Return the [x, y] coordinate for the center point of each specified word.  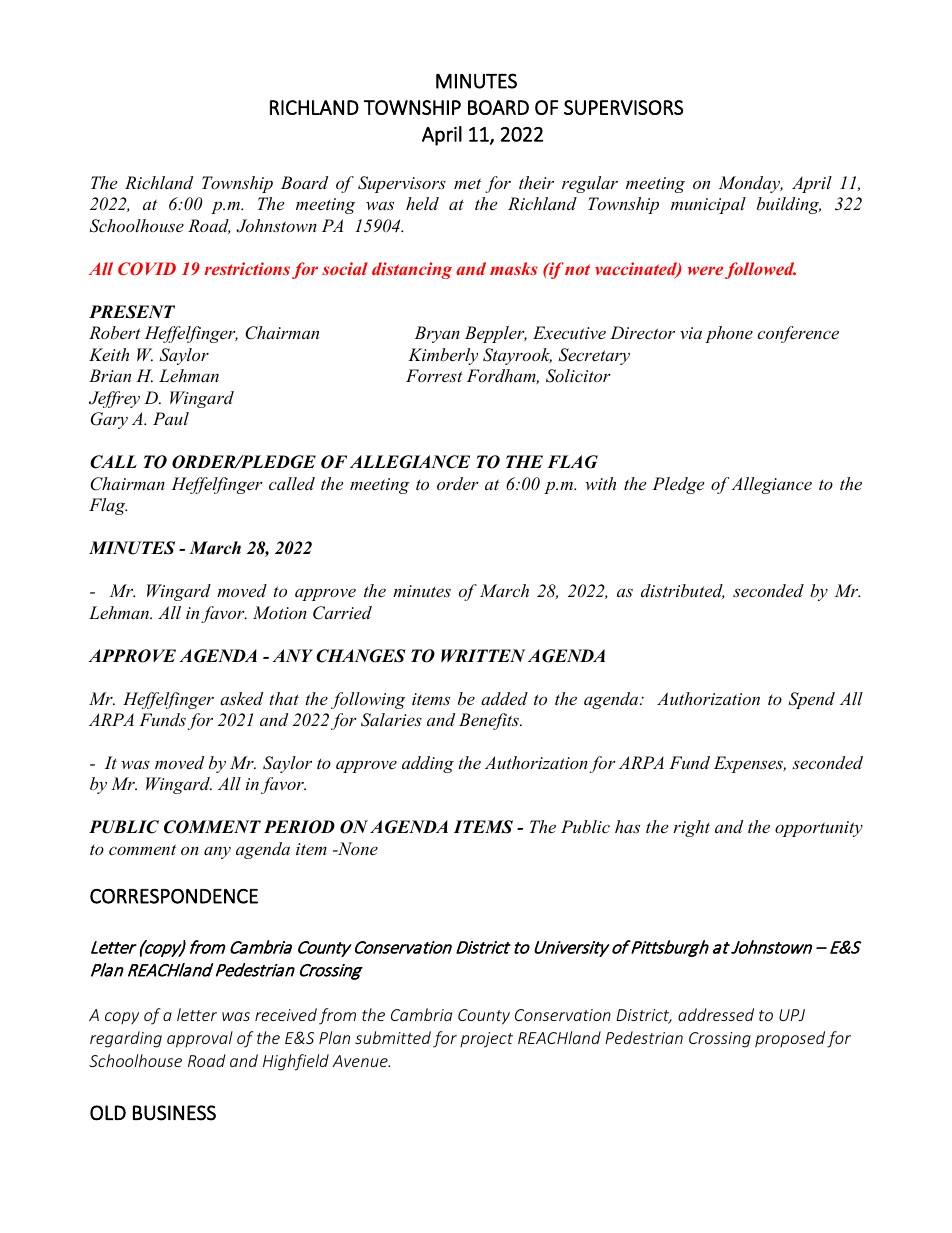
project [486, 1040]
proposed [790, 1039]
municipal [708, 205]
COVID [147, 268]
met [467, 183]
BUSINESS [174, 1113]
